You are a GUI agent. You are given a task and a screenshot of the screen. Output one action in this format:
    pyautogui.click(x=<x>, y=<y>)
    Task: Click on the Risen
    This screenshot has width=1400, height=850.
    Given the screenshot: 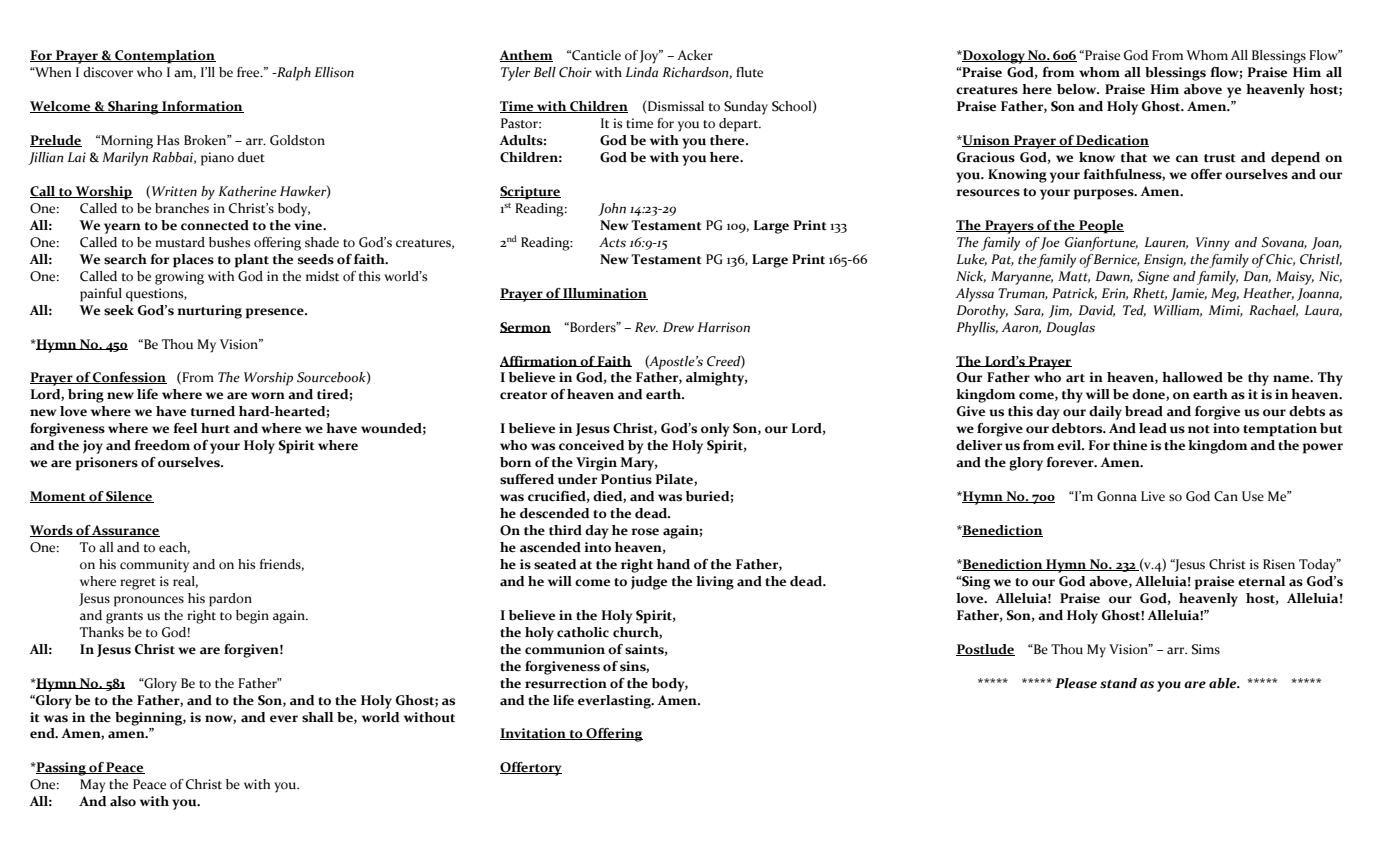 What is the action you would take?
    pyautogui.click(x=1279, y=564)
